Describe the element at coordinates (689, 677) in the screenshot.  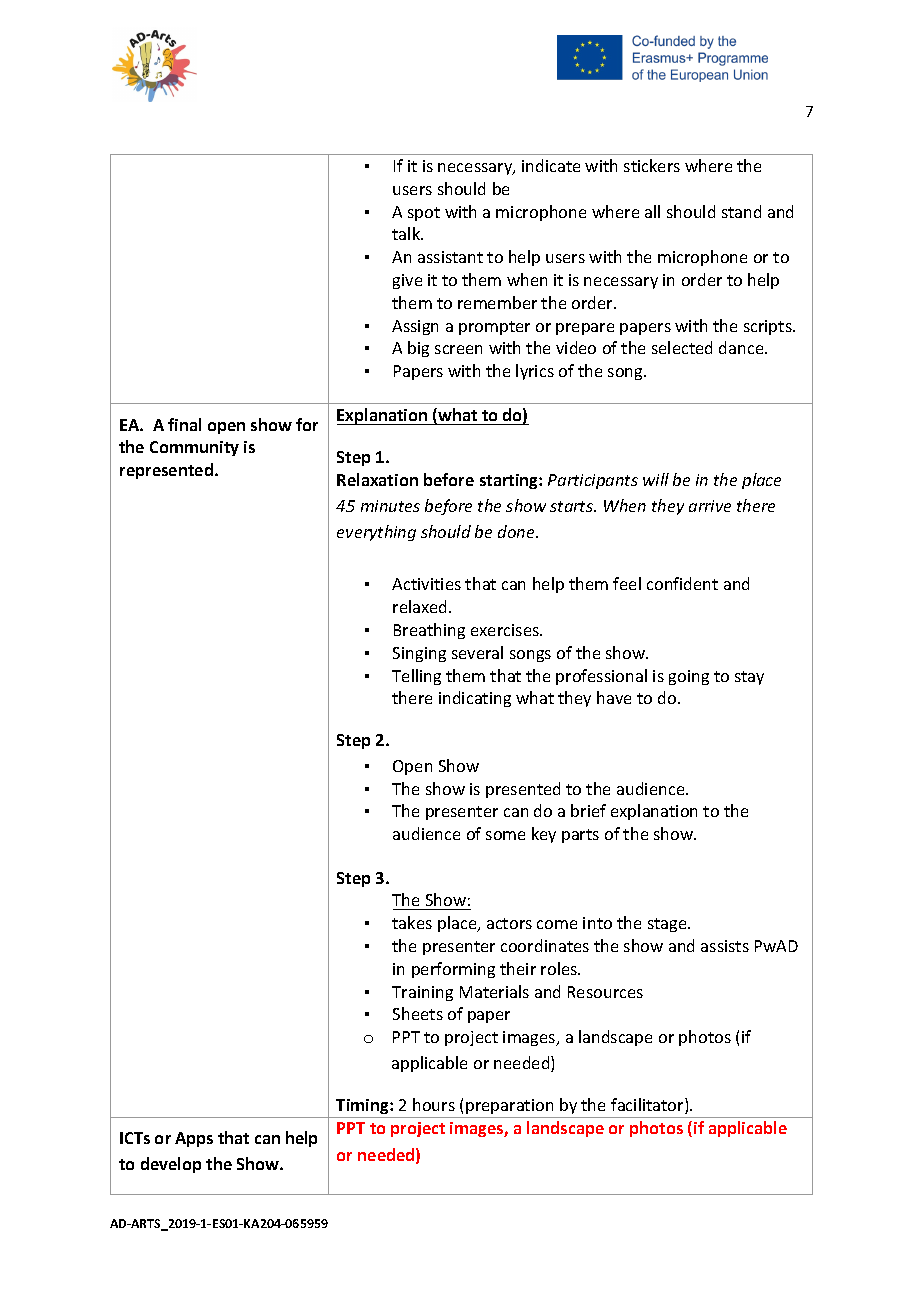
I see `going` at that location.
